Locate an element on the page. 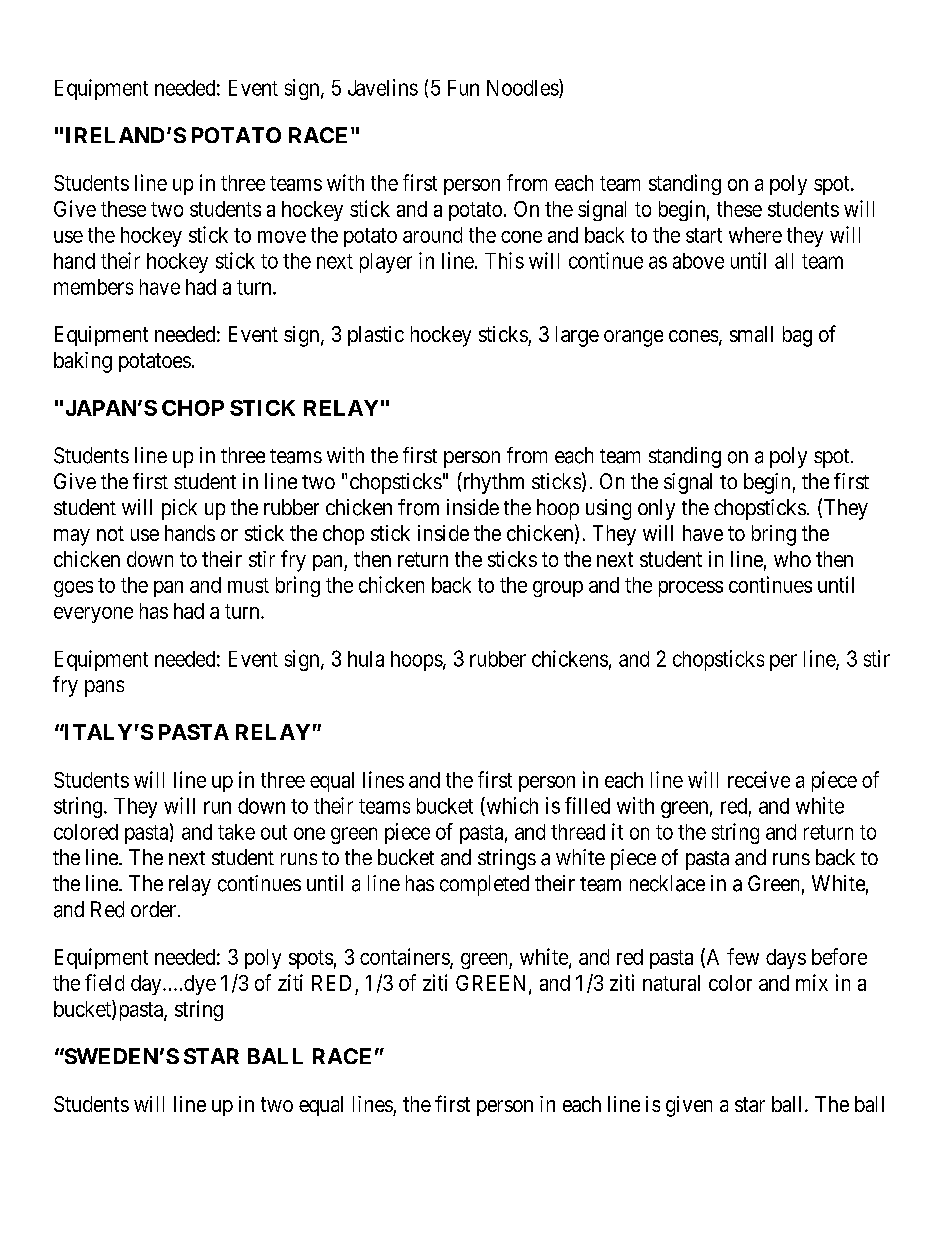 The image size is (952, 1233). containers is located at coordinates (405, 958).
